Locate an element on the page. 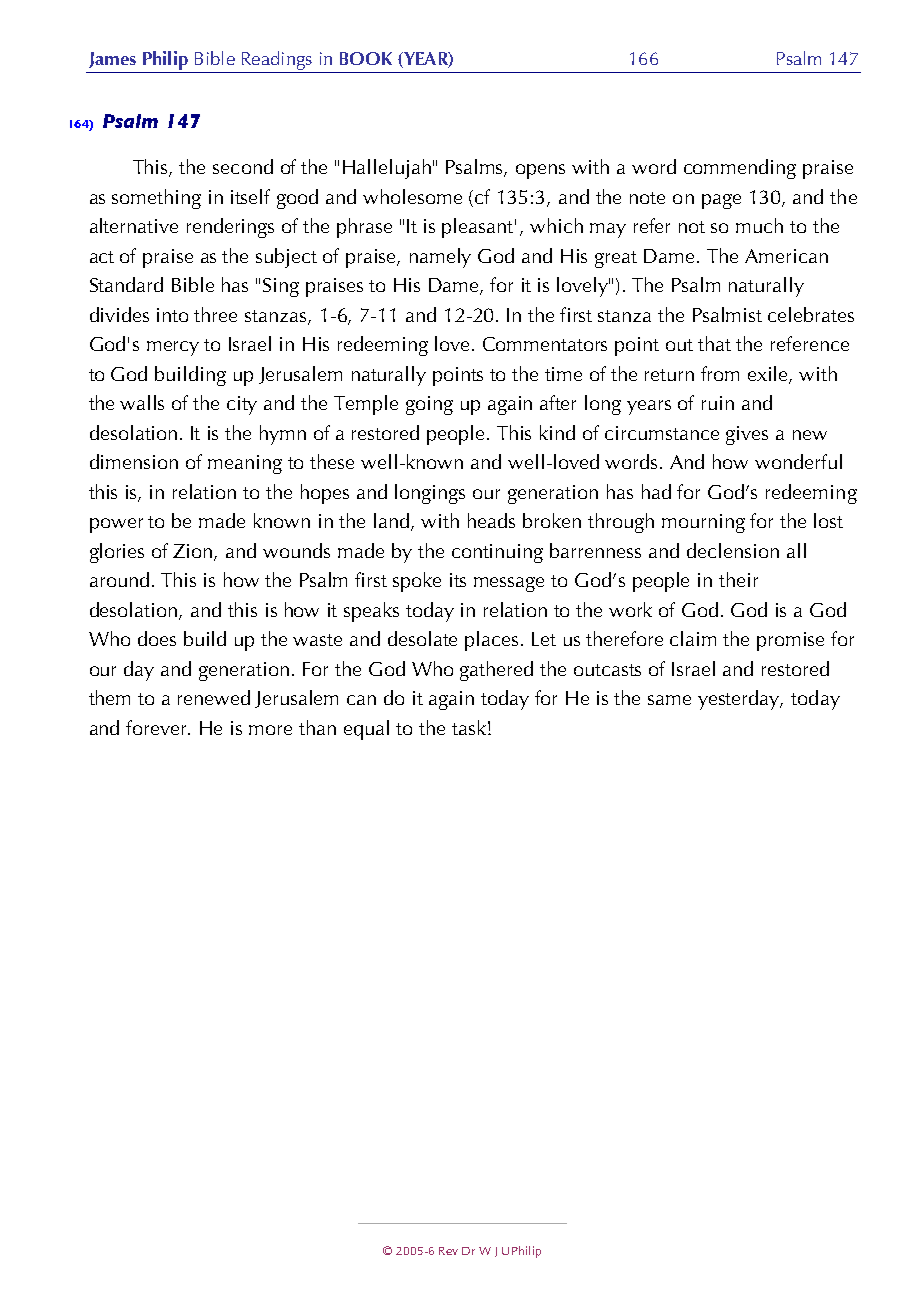 The height and width of the document is (1308, 924). their is located at coordinates (738, 579).
